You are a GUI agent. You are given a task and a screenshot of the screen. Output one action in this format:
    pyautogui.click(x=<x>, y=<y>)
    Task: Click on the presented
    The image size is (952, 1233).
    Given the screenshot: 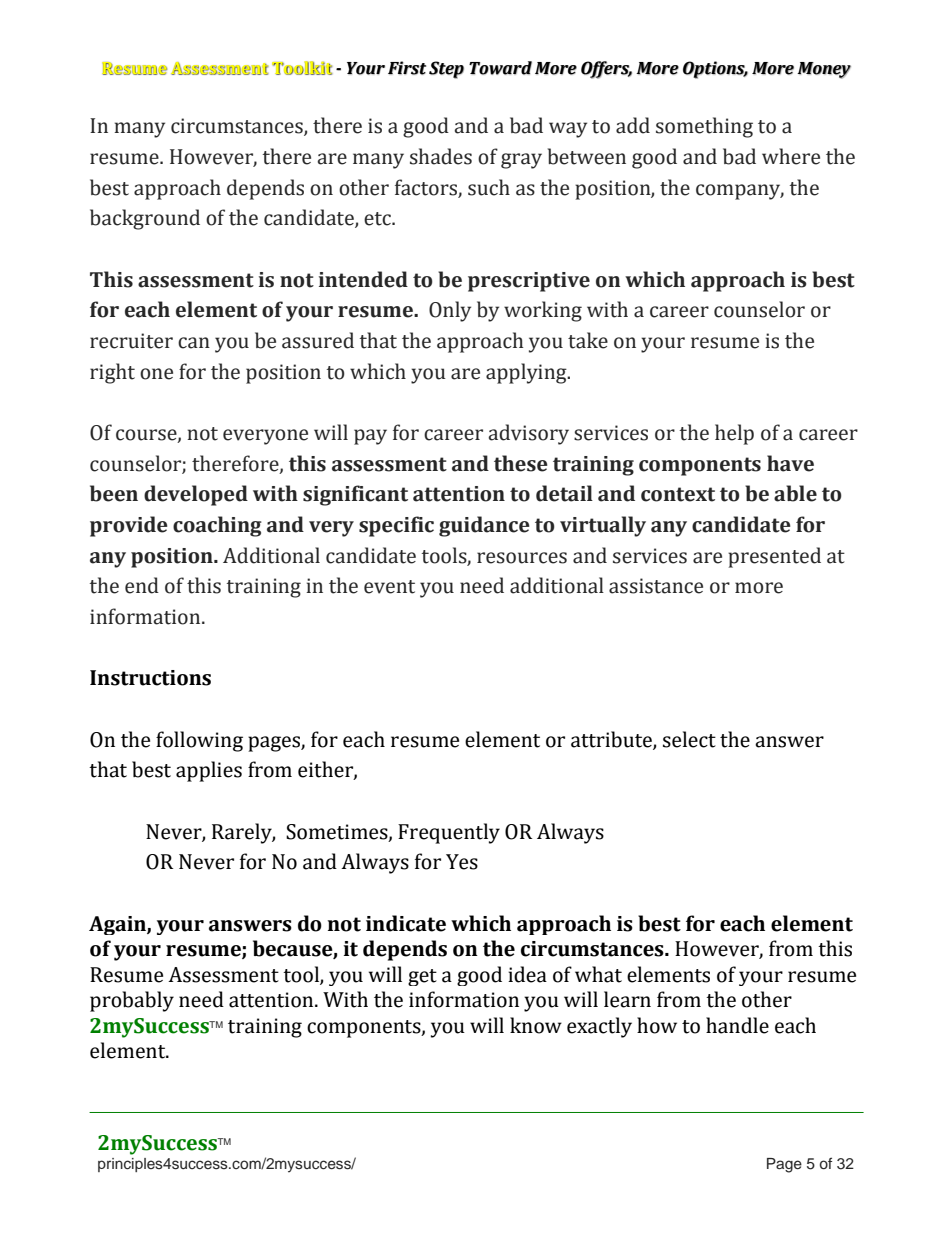 What is the action you would take?
    pyautogui.click(x=774, y=557)
